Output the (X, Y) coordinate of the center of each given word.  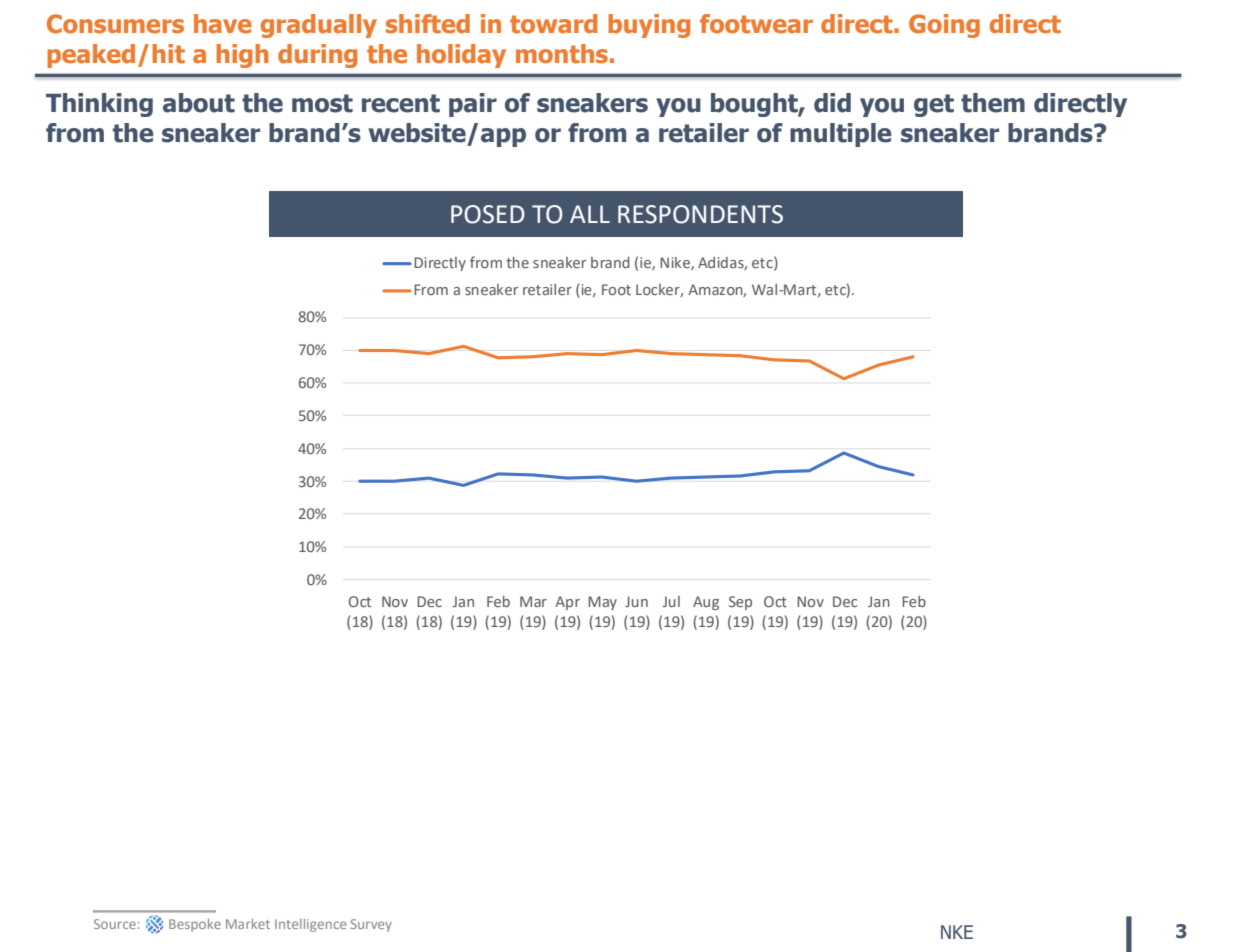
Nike (676, 263)
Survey (371, 925)
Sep (740, 603)
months (562, 54)
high (242, 56)
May (602, 603)
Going (944, 26)
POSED (488, 214)
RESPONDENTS (700, 214)
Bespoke (195, 925)
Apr (567, 603)
